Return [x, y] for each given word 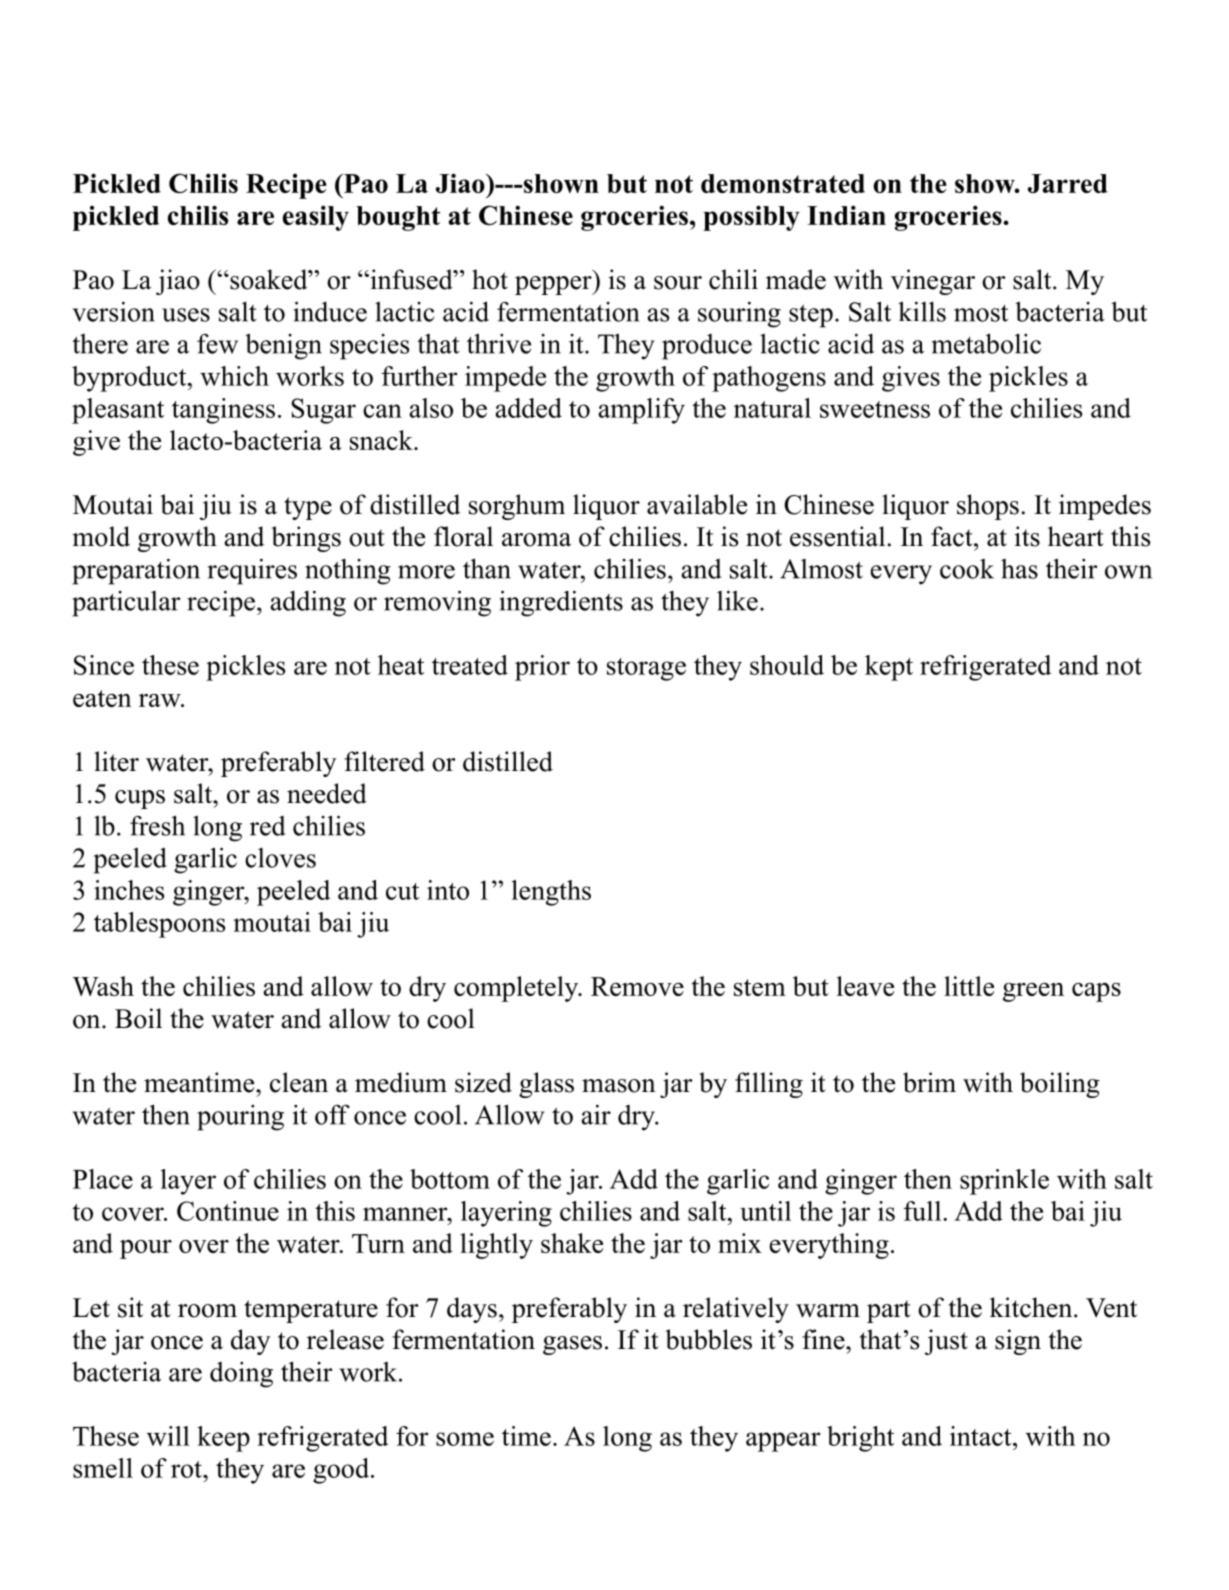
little [969, 986]
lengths [551, 893]
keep [223, 1439]
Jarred [1068, 183]
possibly [751, 218]
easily [316, 218]
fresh [157, 825]
